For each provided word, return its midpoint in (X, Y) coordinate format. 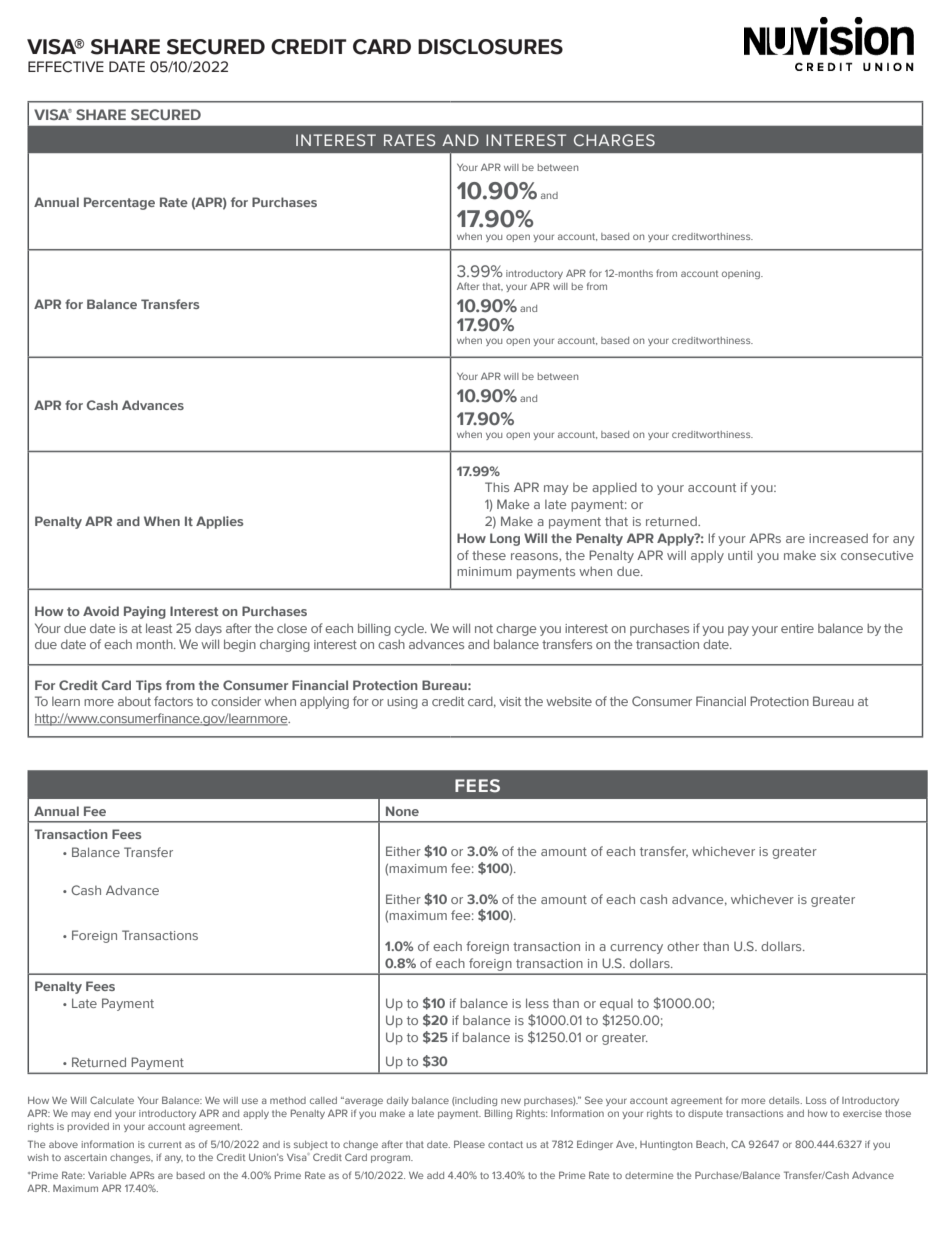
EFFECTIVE (66, 67)
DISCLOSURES (490, 47)
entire (797, 628)
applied (614, 488)
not (484, 628)
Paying (145, 612)
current (165, 1144)
